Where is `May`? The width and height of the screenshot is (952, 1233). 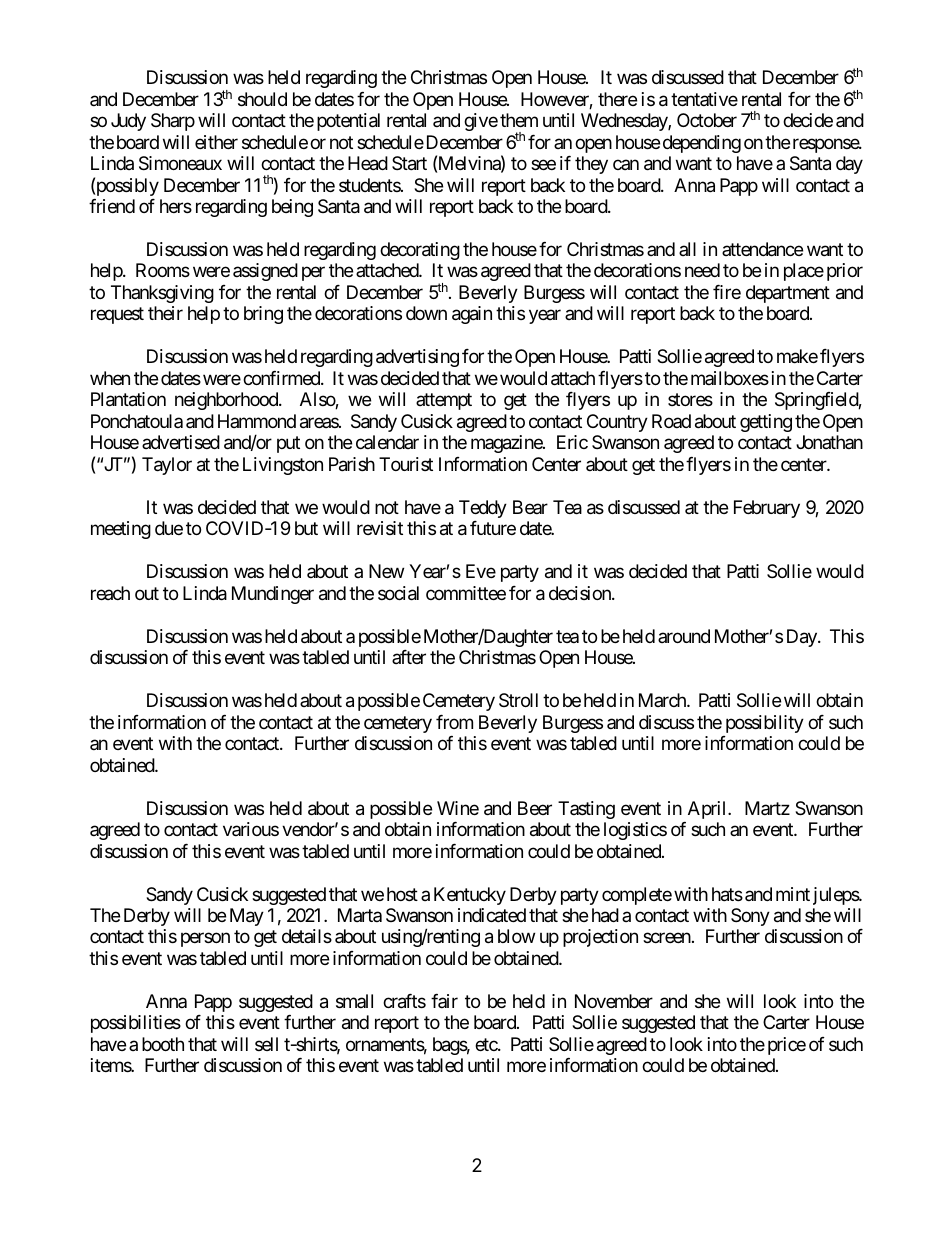 May is located at coordinates (247, 917).
